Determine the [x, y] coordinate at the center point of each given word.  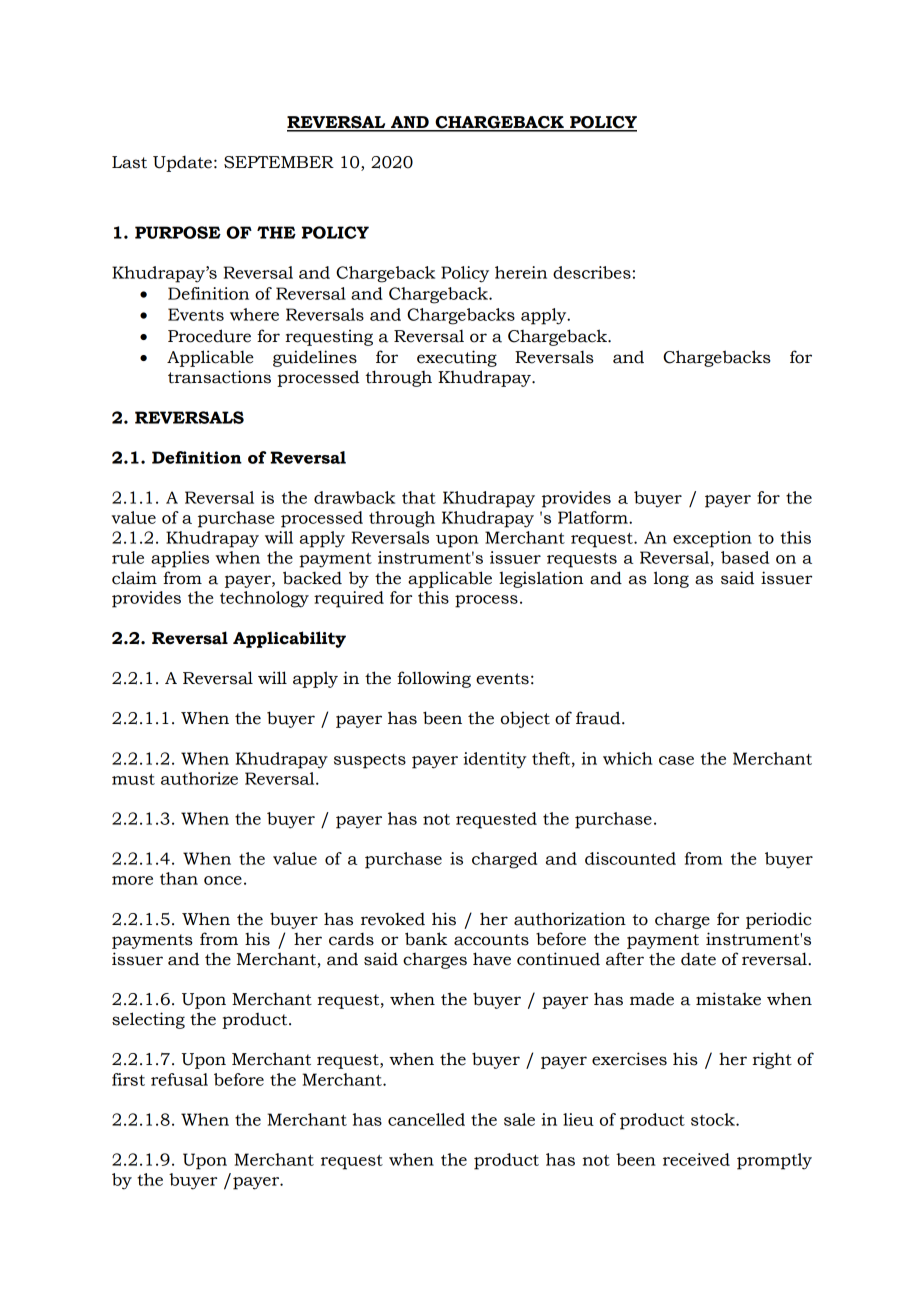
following [434, 679]
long [671, 579]
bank [426, 939]
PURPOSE [178, 232]
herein [521, 272]
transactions [219, 377]
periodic [778, 920]
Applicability [289, 639]
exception [712, 539]
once [223, 880]
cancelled [426, 1119]
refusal [179, 1079]
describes [592, 272]
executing [457, 358]
